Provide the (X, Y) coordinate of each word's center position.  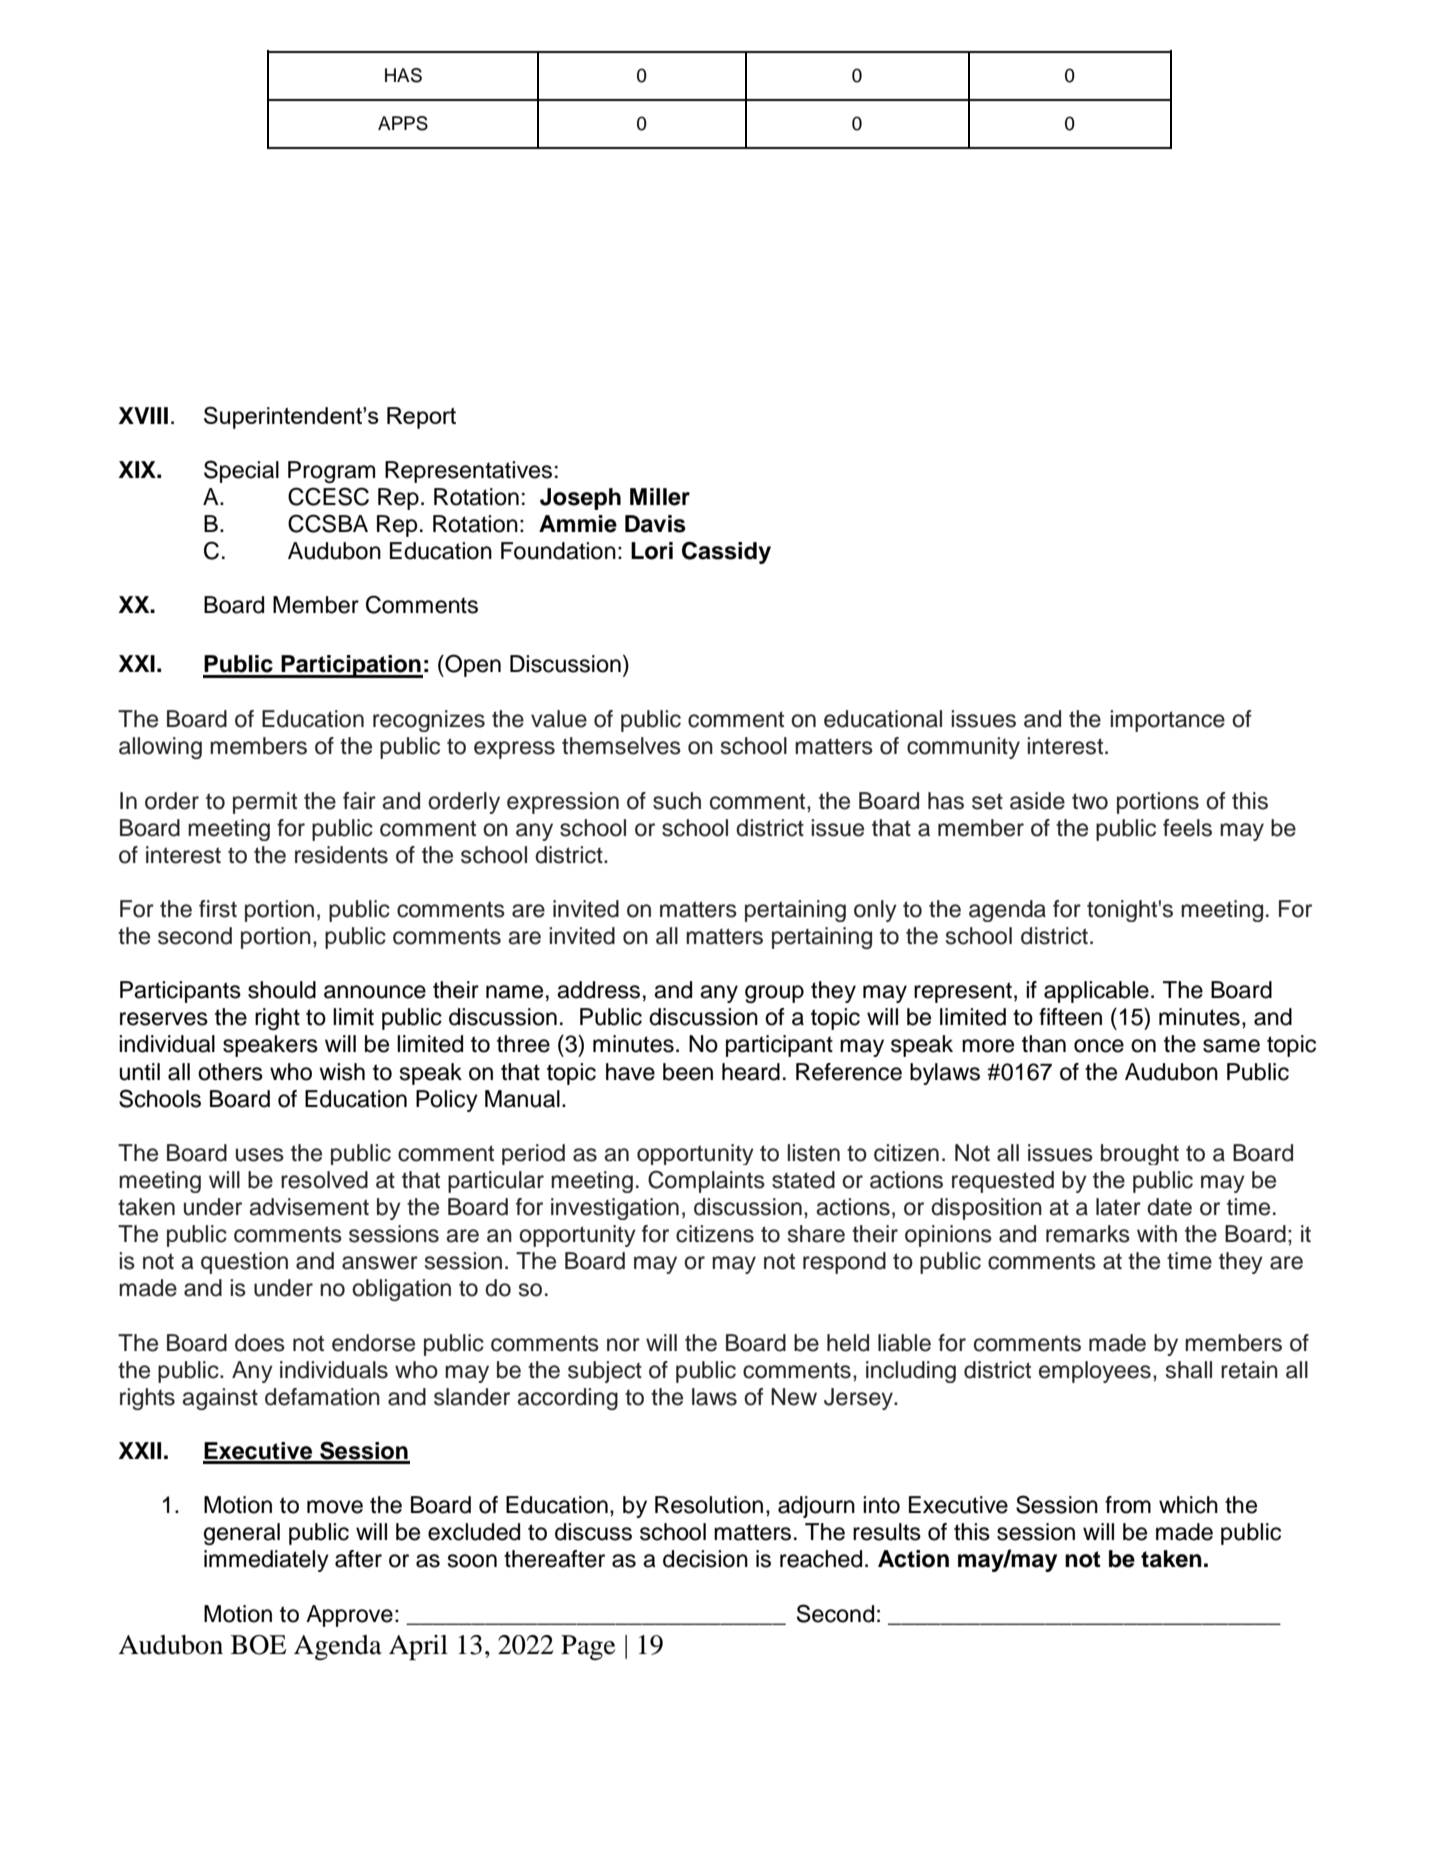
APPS (403, 123)
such (677, 801)
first (218, 909)
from (1128, 1505)
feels (1187, 828)
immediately (266, 1561)
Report (421, 418)
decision (705, 1559)
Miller (660, 497)
